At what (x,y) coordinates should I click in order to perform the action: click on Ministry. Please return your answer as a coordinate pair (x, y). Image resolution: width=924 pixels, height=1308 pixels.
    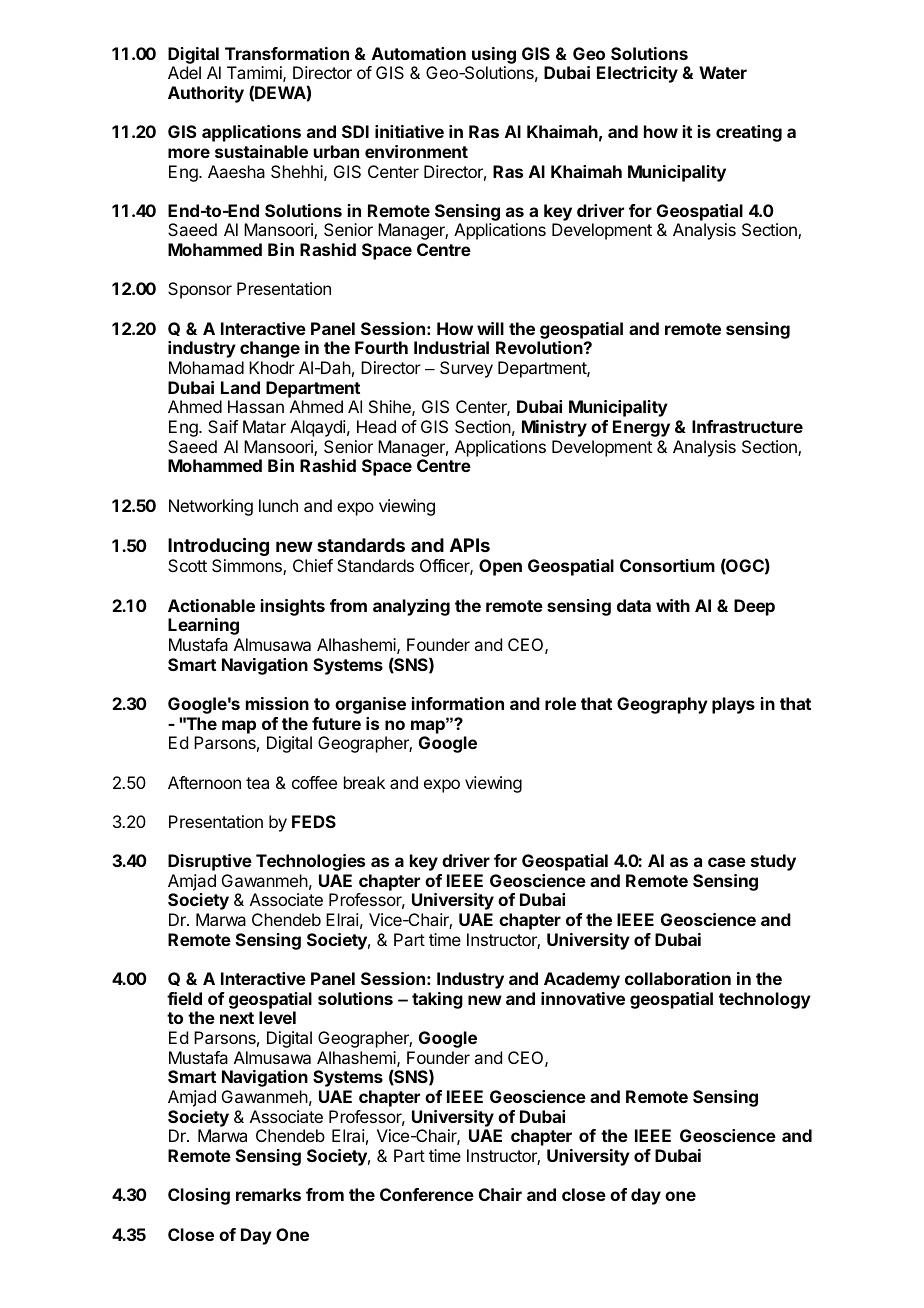
    Looking at the image, I should click on (554, 428).
